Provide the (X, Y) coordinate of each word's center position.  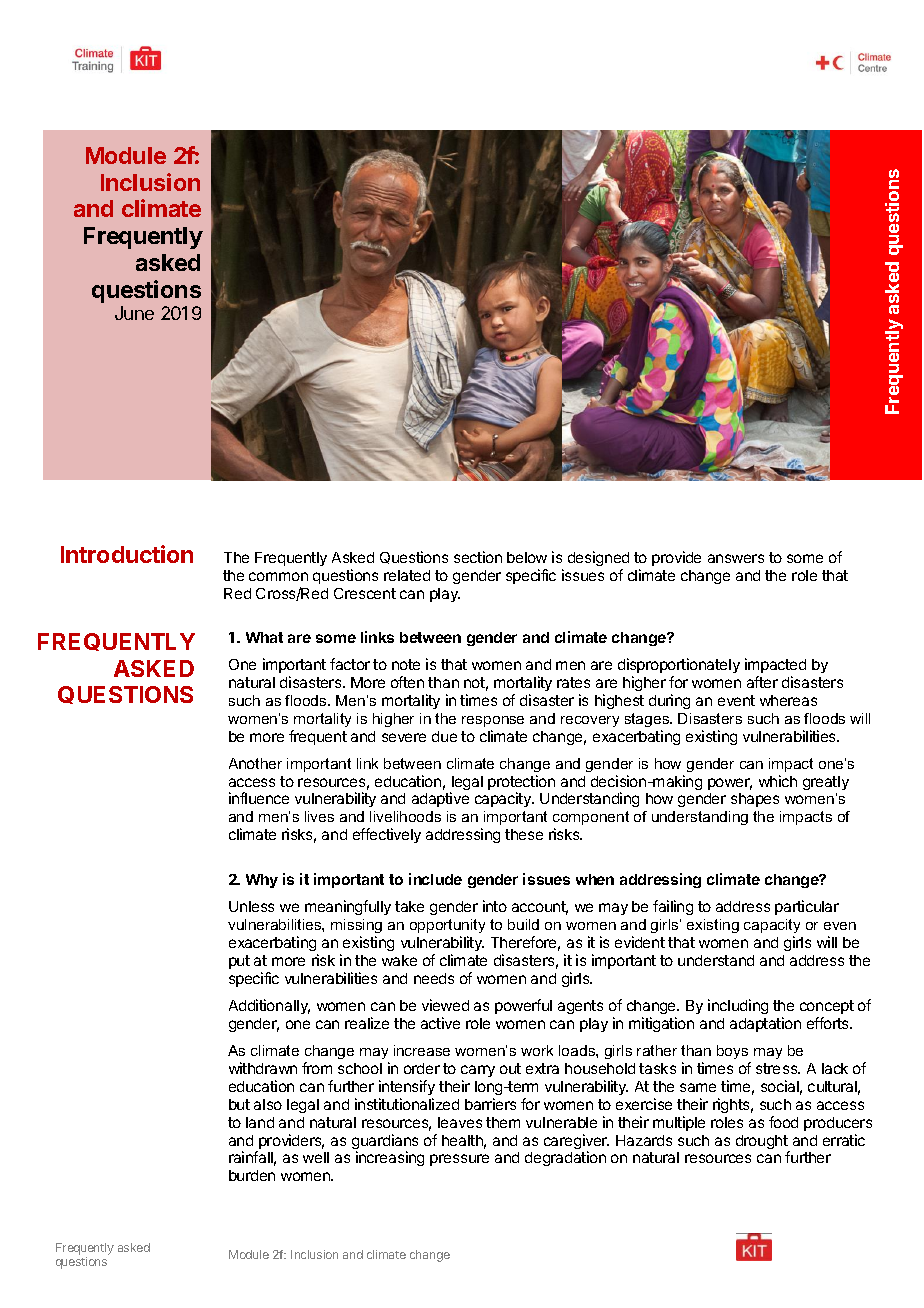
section (478, 557)
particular (807, 907)
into (495, 906)
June (134, 313)
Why (262, 881)
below (527, 557)
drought (763, 1143)
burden (252, 1175)
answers (736, 558)
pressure (459, 1160)
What (264, 637)
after (762, 682)
